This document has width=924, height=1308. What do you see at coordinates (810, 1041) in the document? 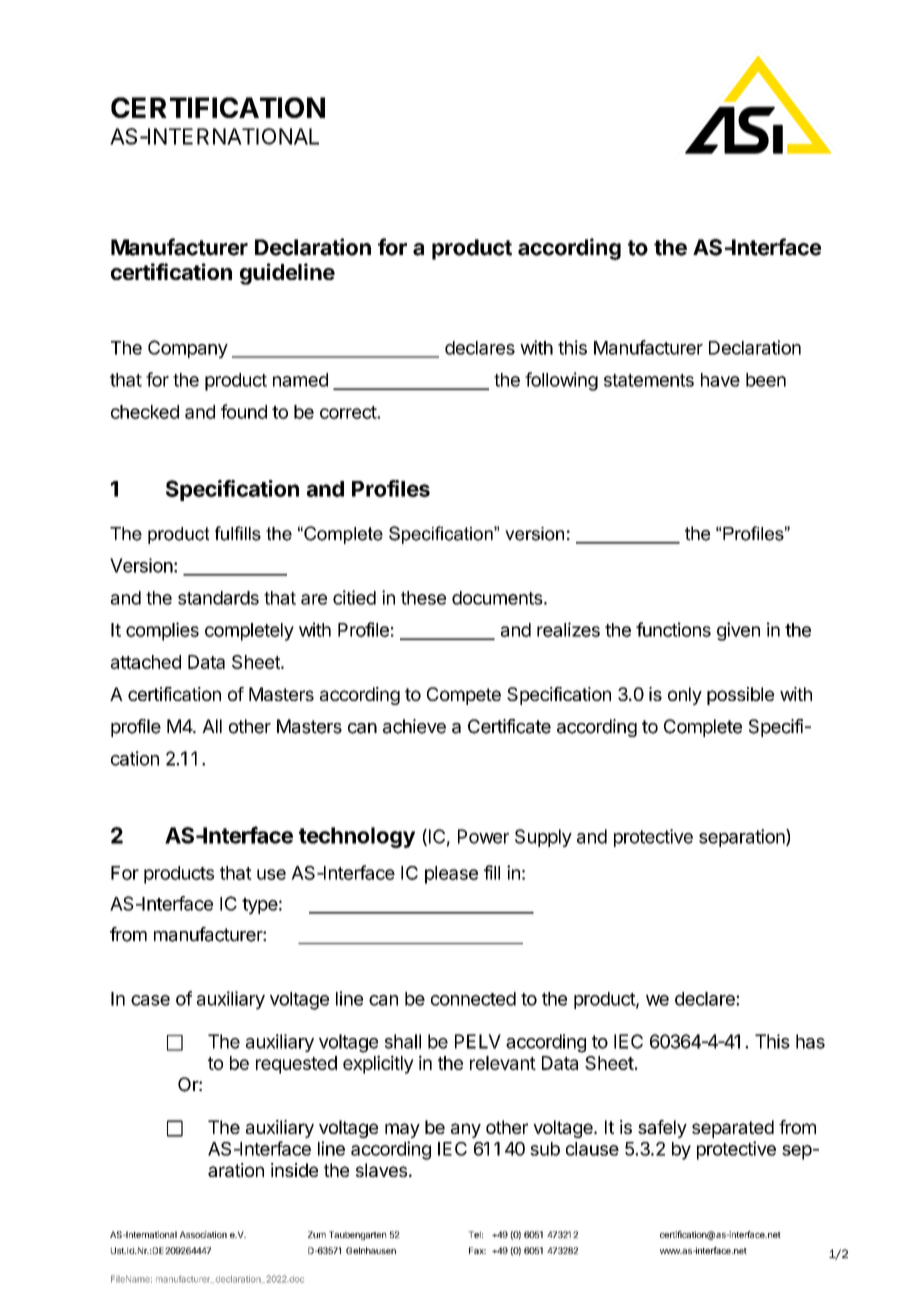
I see `has` at bounding box center [810, 1041].
